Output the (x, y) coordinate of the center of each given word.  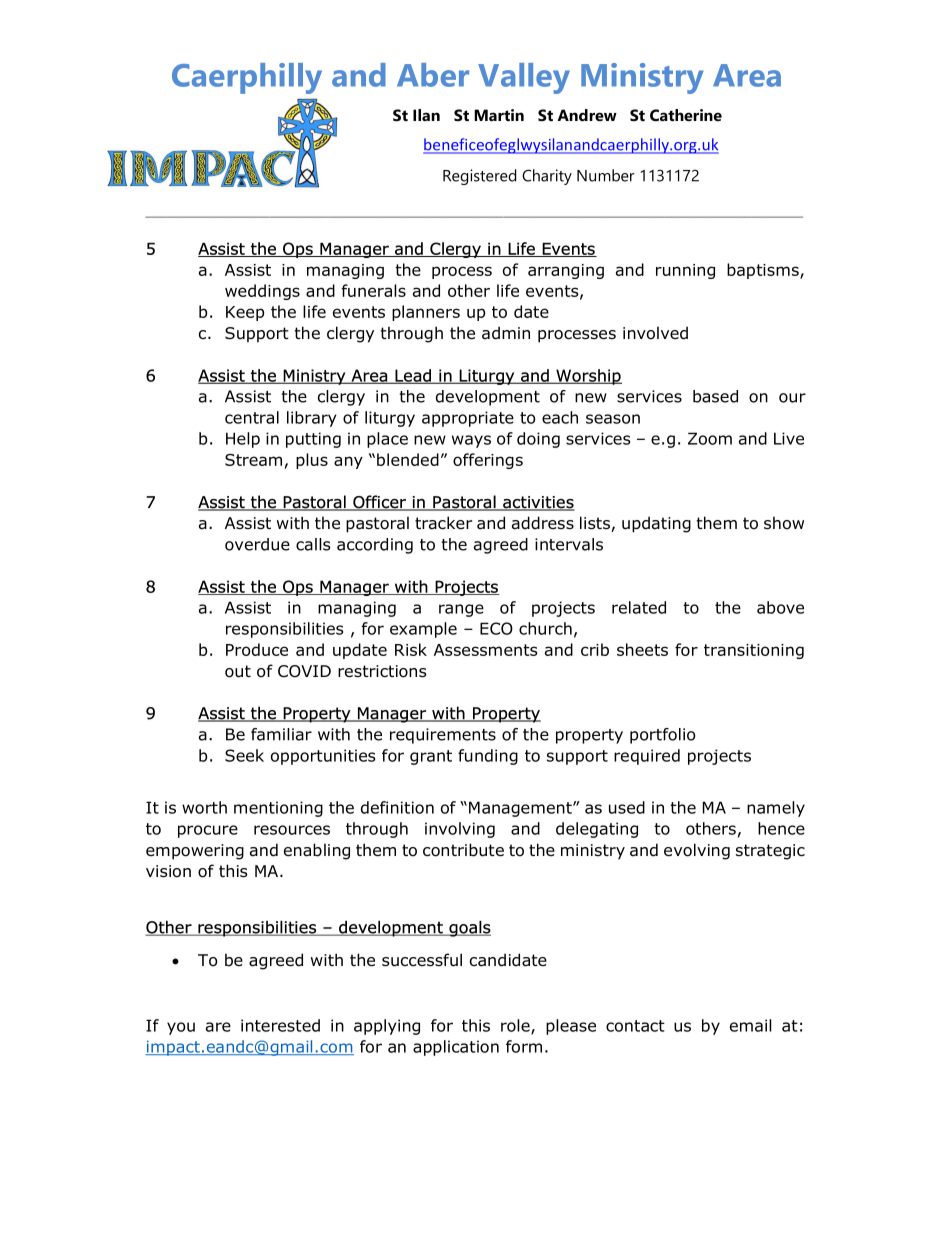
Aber (433, 75)
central (252, 417)
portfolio (662, 736)
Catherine (686, 115)
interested (280, 1025)
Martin (499, 115)
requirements (443, 736)
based (715, 396)
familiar (281, 734)
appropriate (468, 419)
